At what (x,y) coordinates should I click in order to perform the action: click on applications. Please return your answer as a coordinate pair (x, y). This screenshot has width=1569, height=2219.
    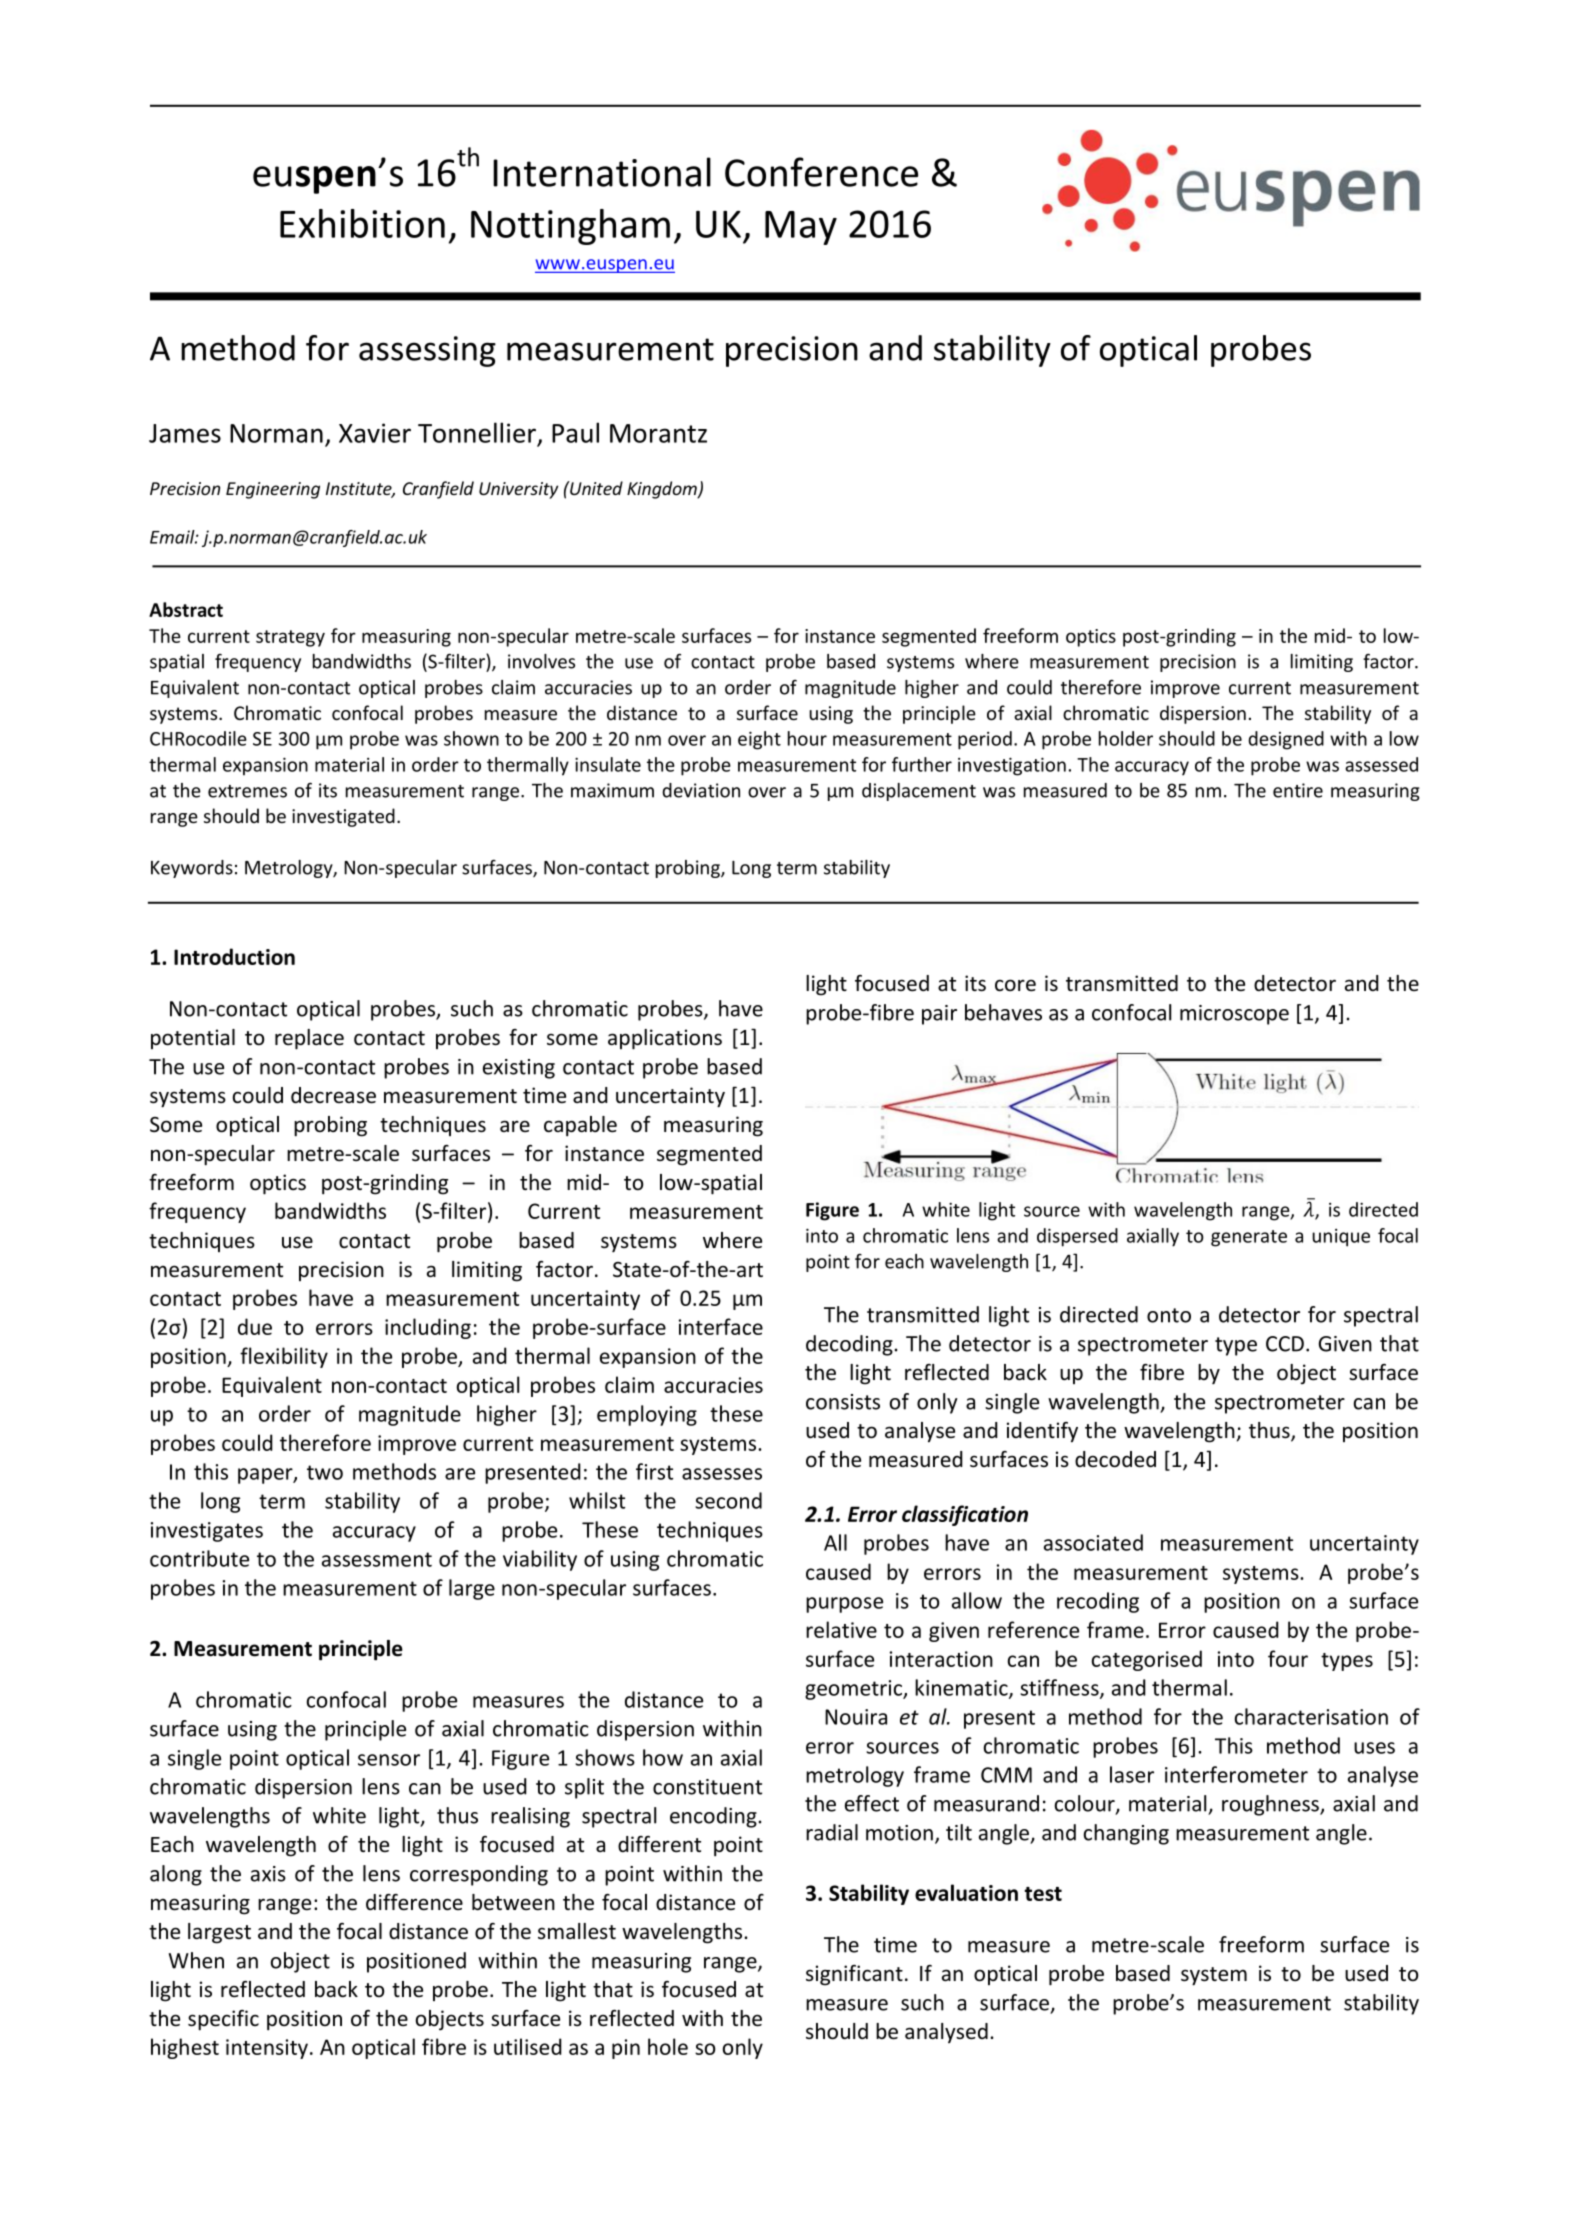
    Looking at the image, I should click on (665, 1039).
